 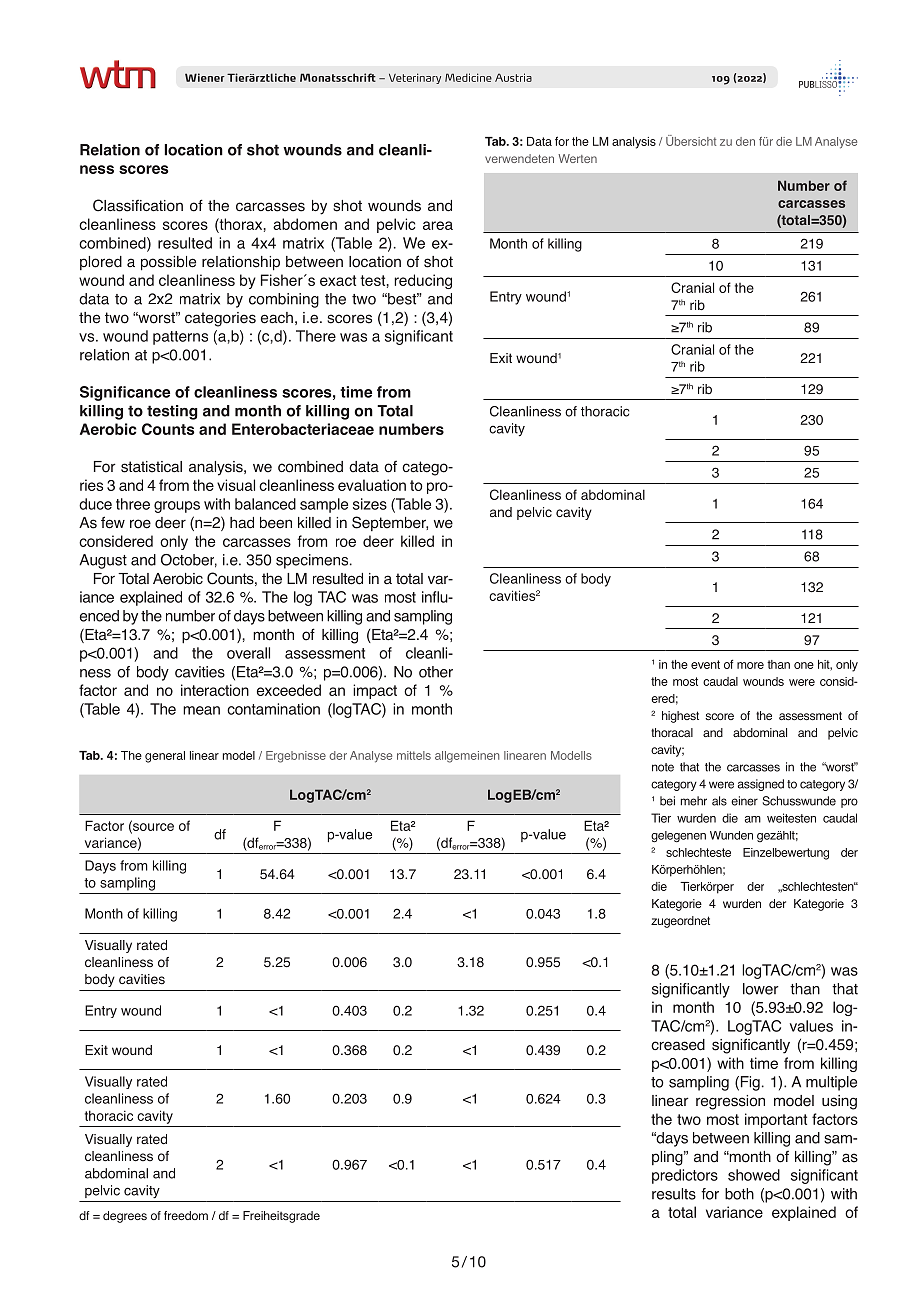 I want to click on Wiener, so click(x=205, y=77).
